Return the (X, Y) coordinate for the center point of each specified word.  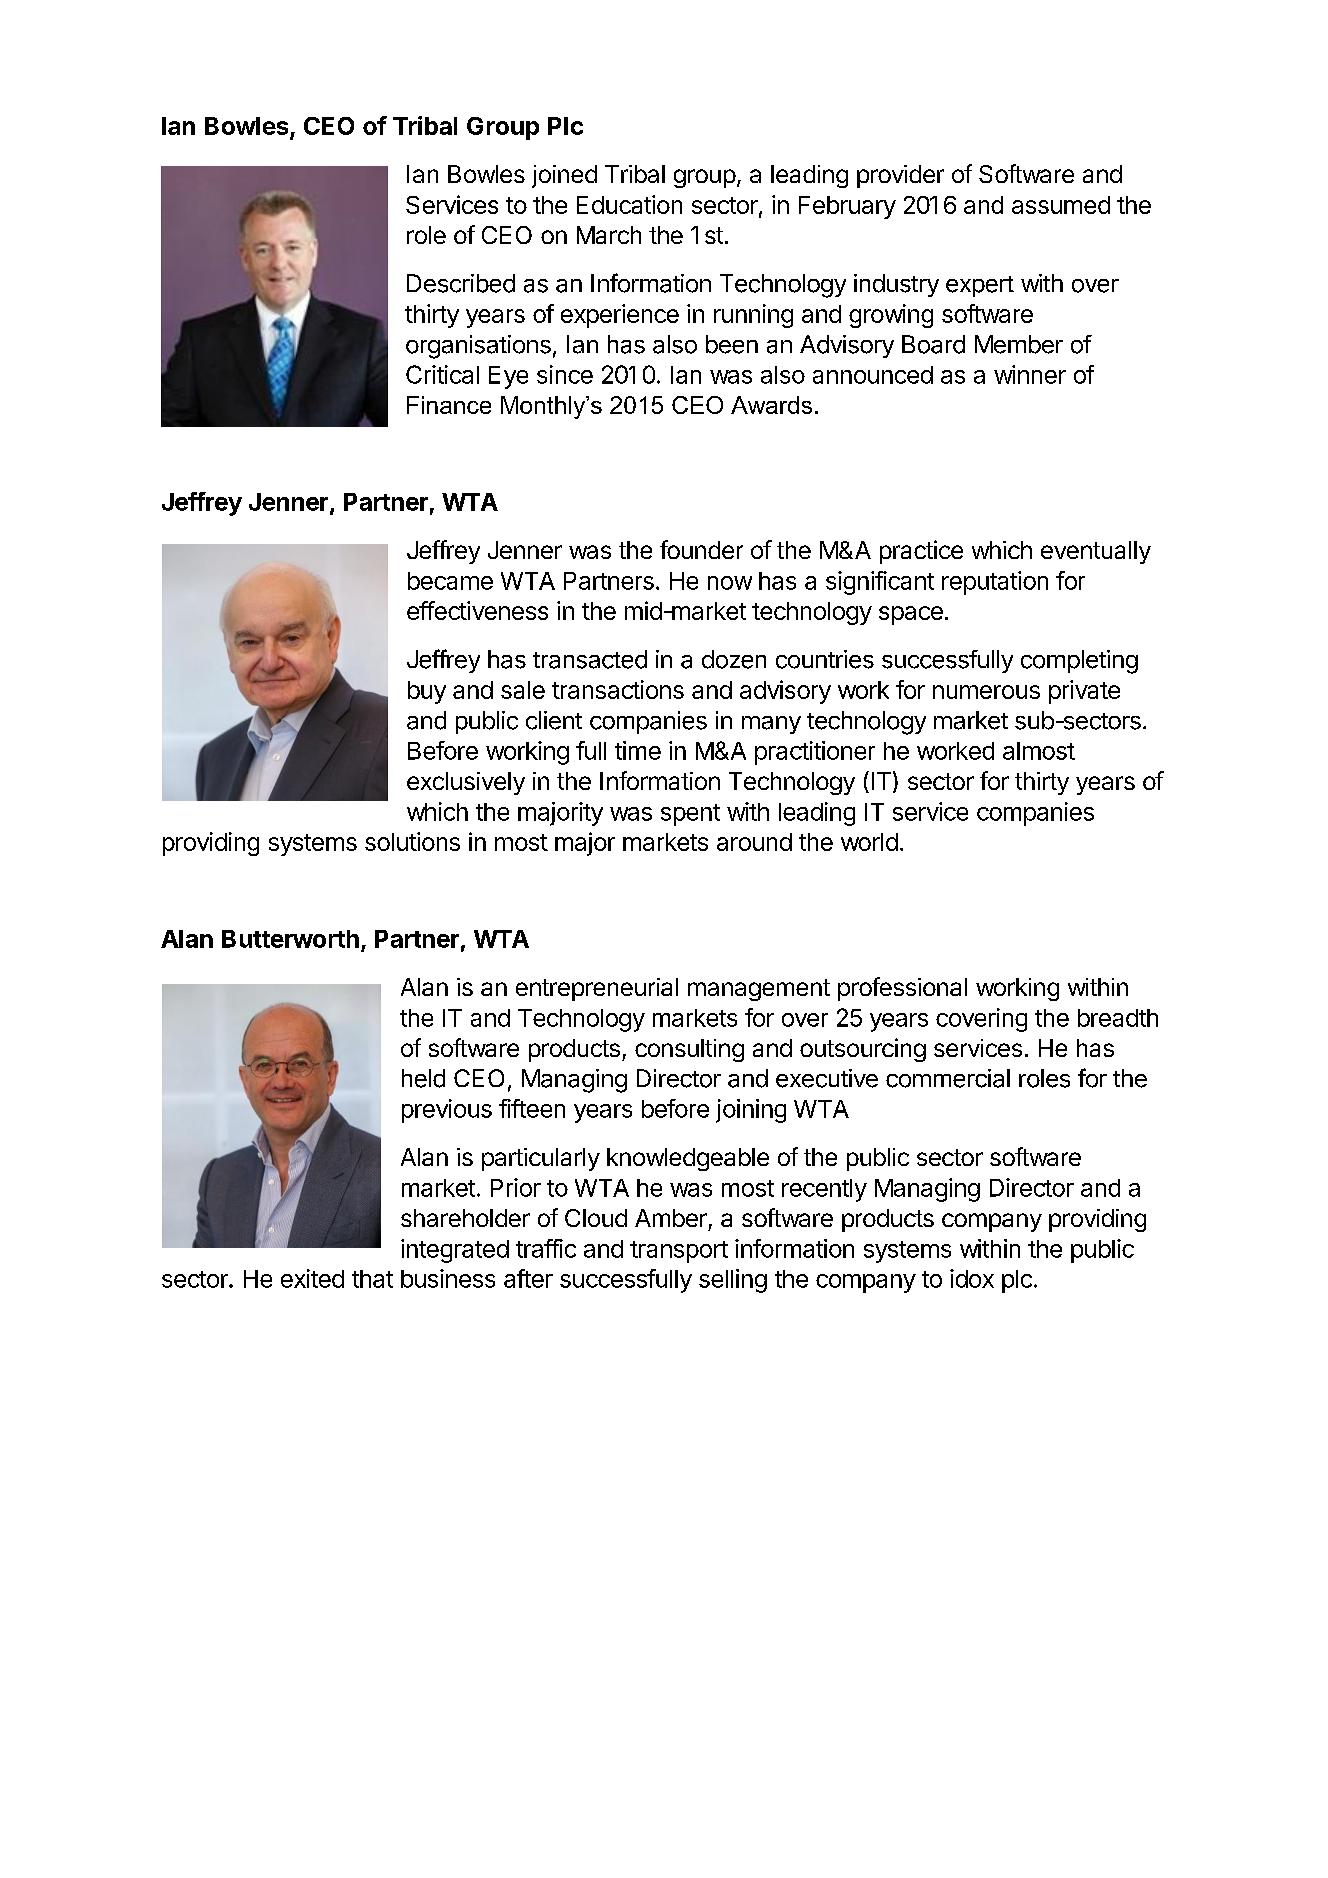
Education (629, 204)
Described (461, 283)
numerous (986, 692)
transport (679, 1252)
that (372, 1279)
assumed (1061, 205)
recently (824, 1190)
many (771, 725)
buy (427, 692)
